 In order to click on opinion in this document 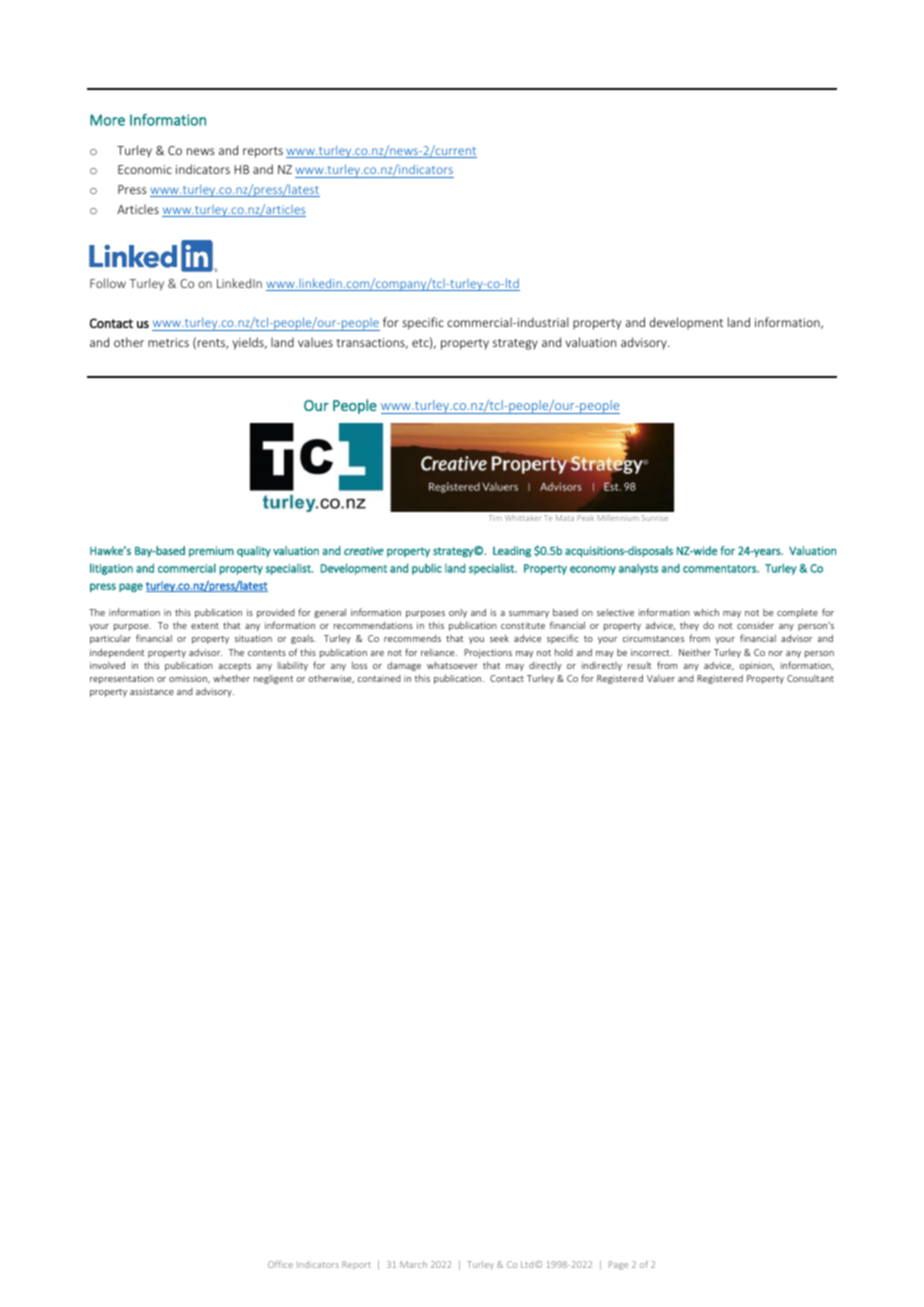, I will do `click(756, 666)`.
